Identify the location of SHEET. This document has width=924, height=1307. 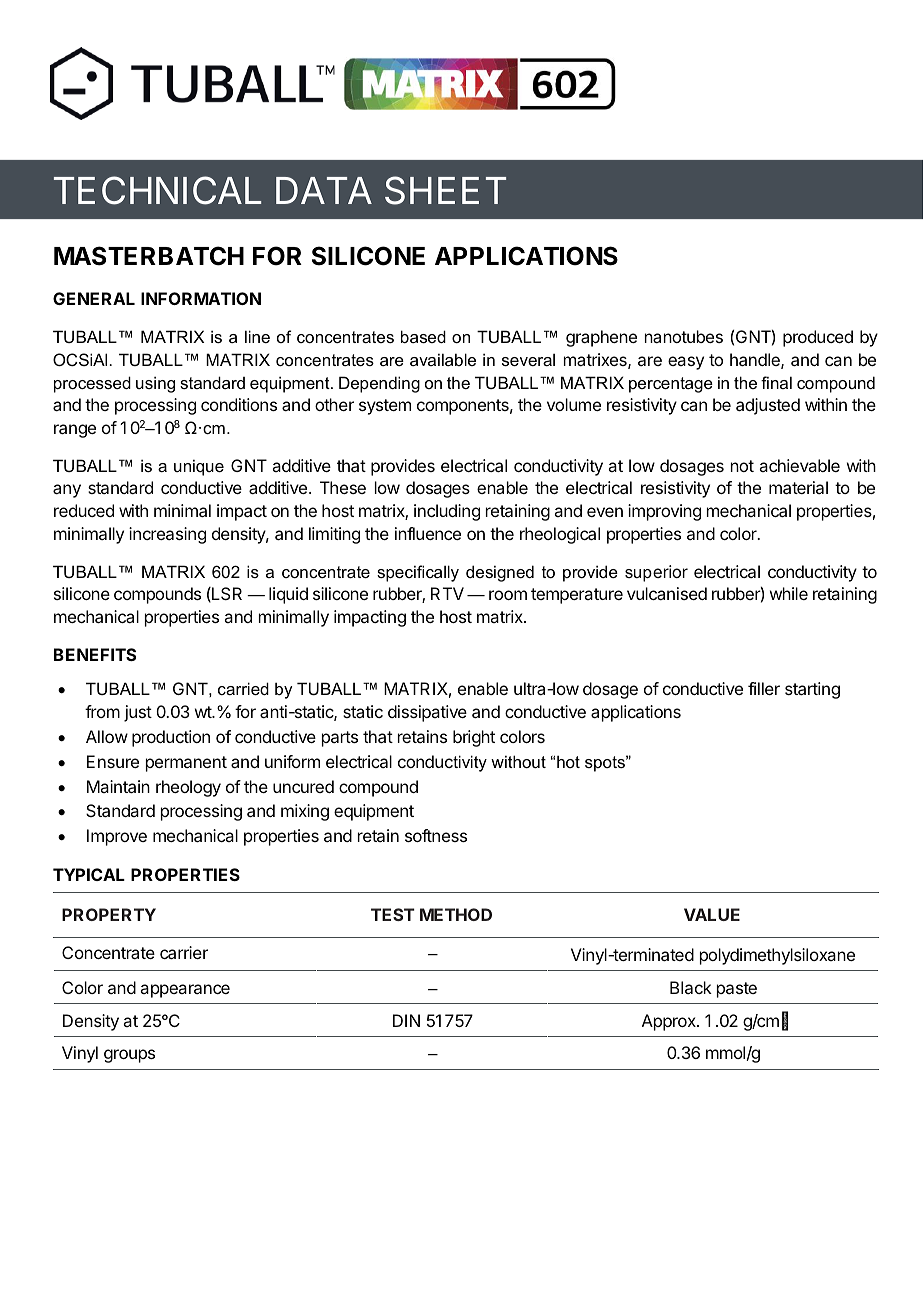
(445, 190).
